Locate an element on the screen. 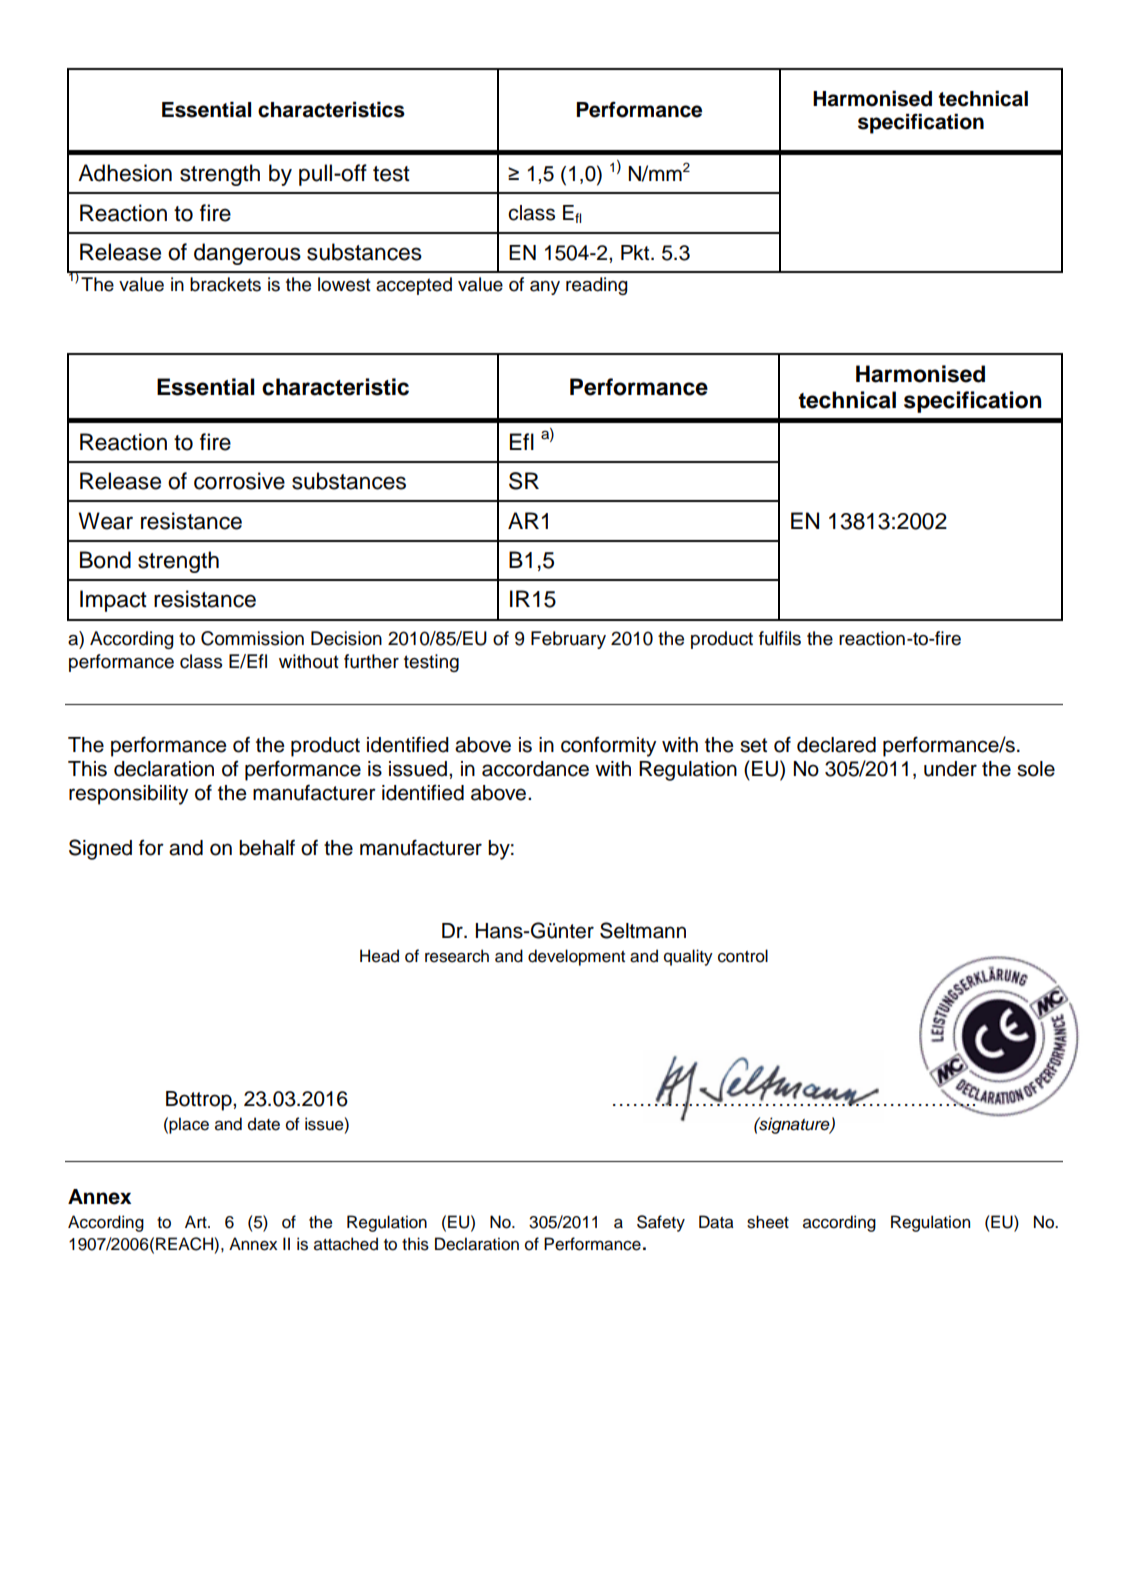  declared is located at coordinates (836, 745).
